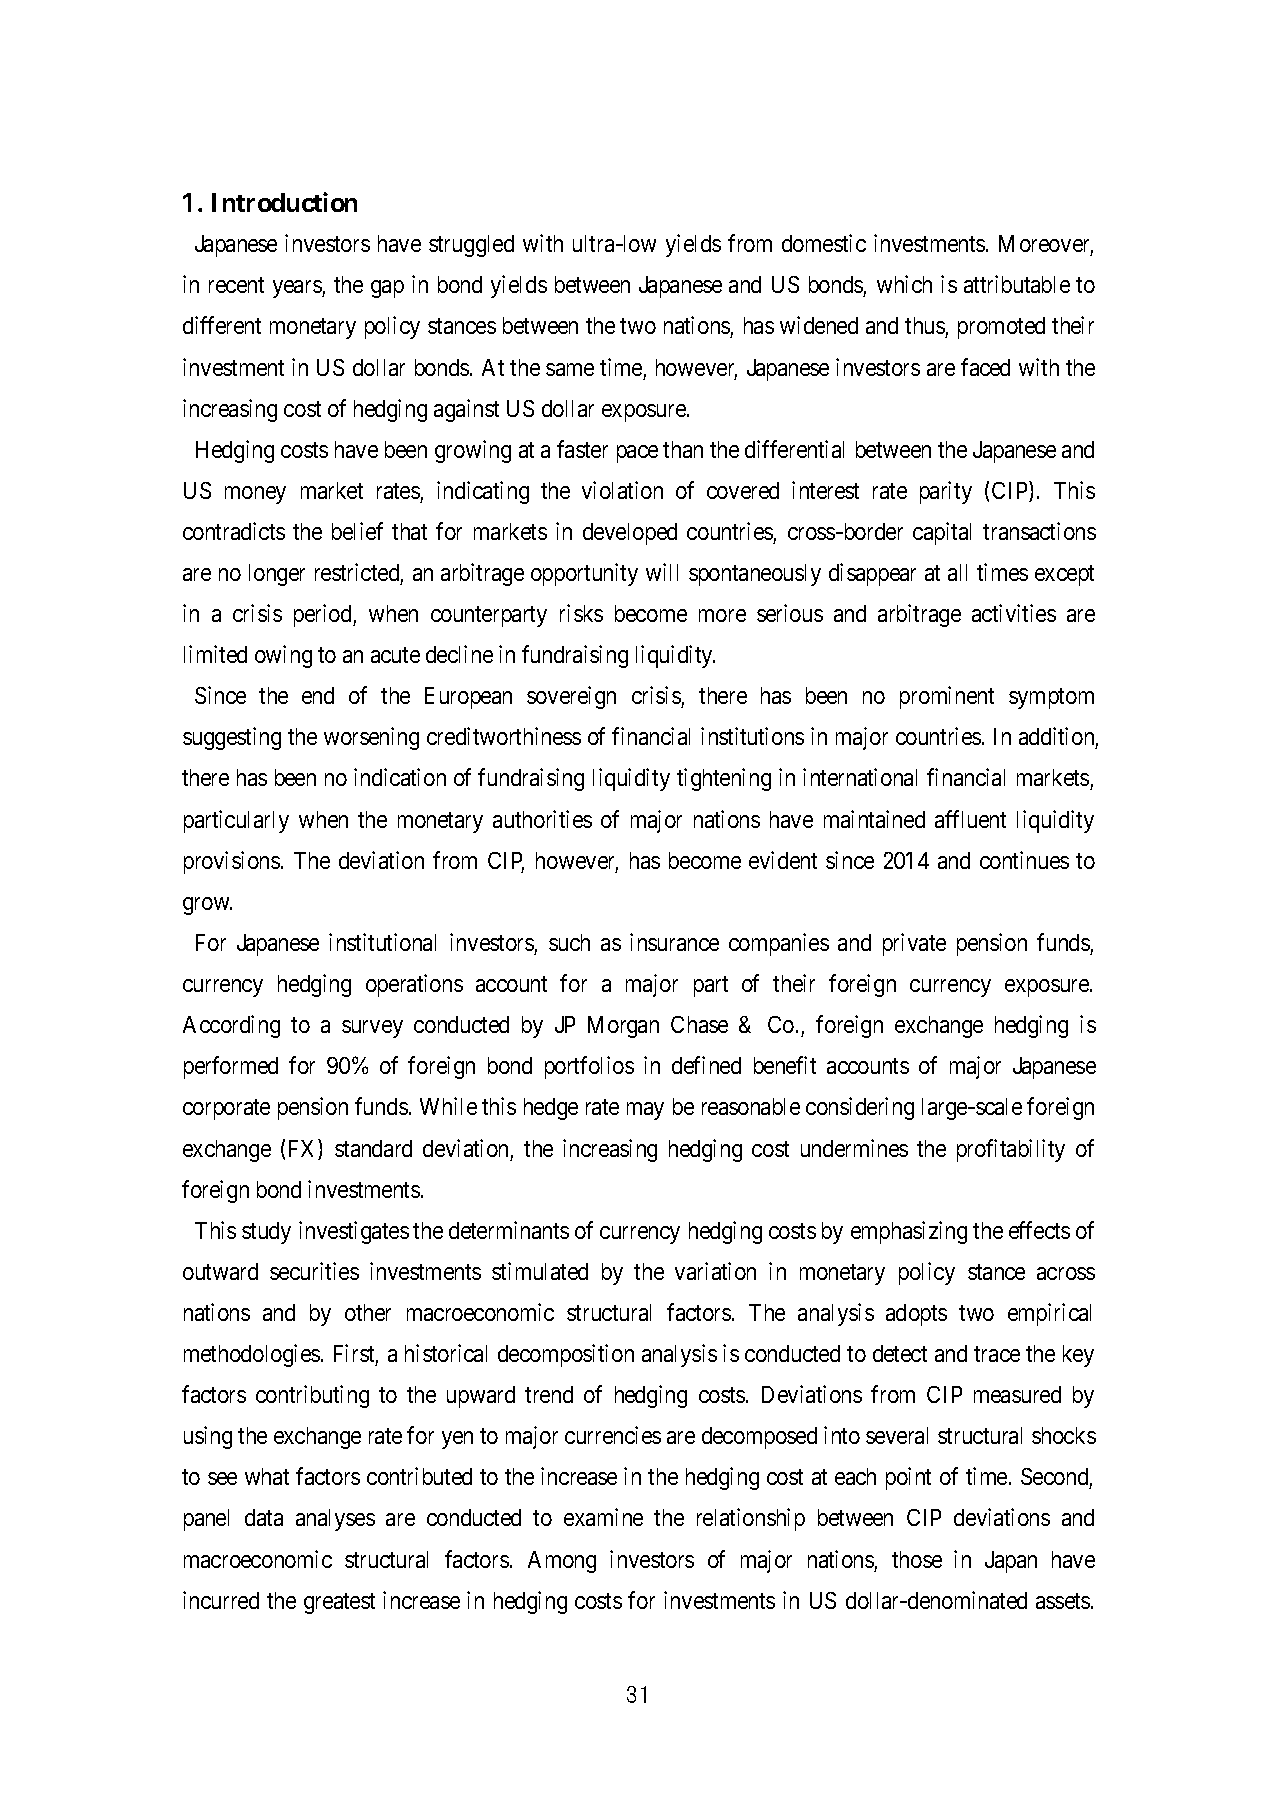 This page has height=1807, width=1278. What do you see at coordinates (324, 615) in the page?
I see `period` at bounding box center [324, 615].
